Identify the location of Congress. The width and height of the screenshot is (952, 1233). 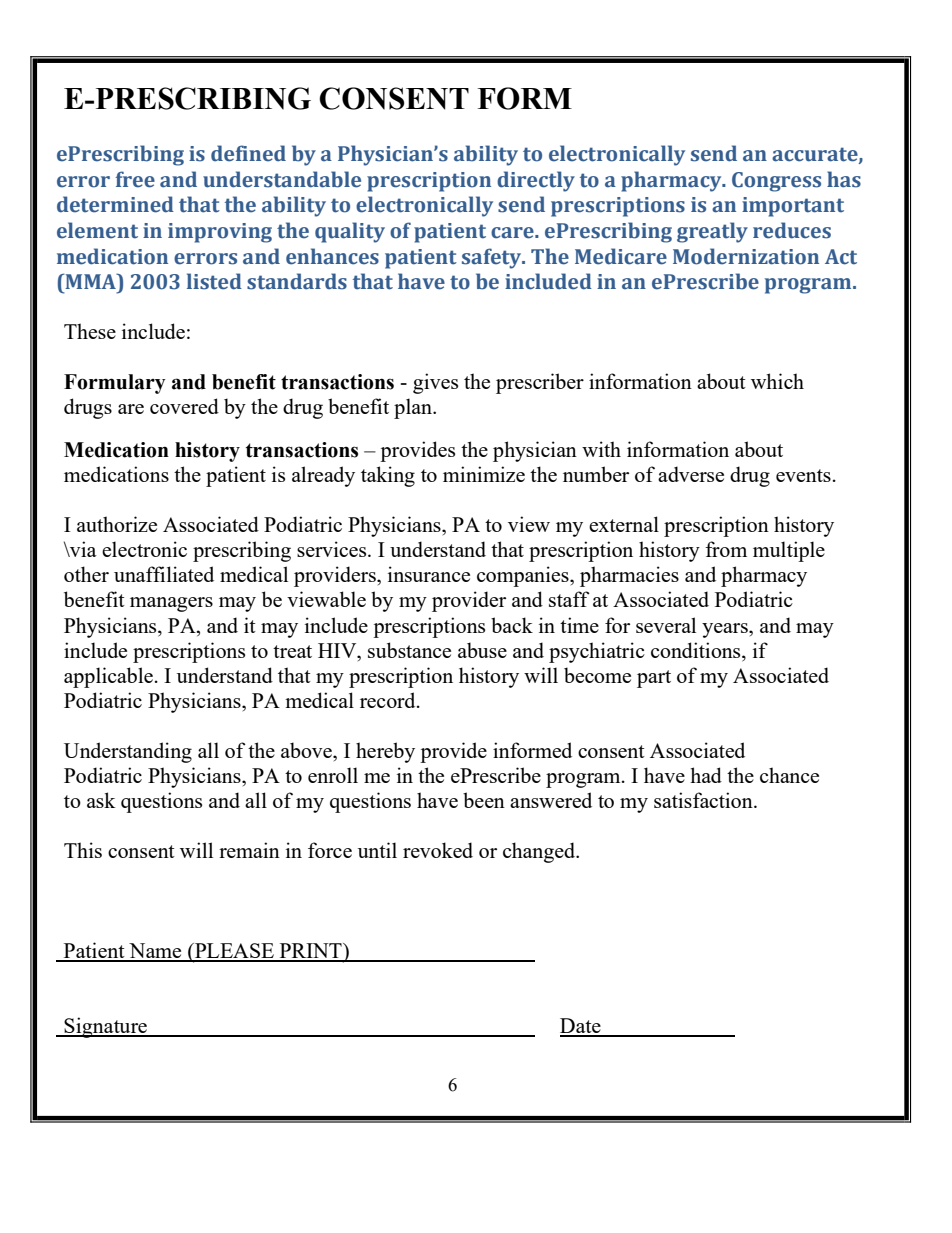
(776, 182).
